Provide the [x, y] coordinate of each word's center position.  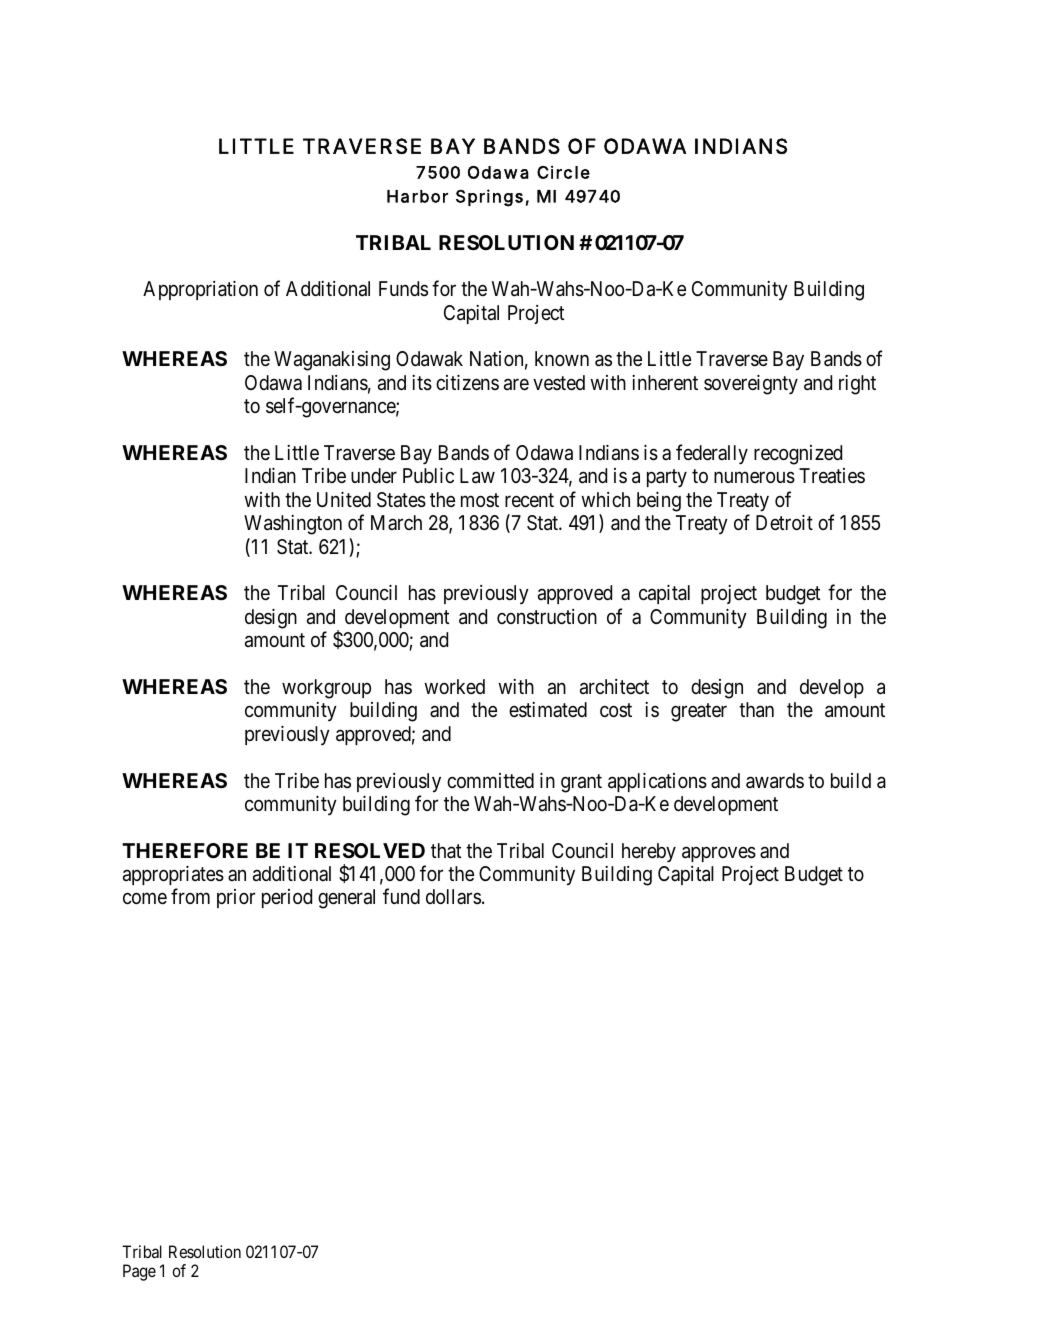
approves [719, 854]
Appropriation [200, 290]
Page [139, 1272]
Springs [489, 198]
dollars [453, 896]
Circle [563, 172]
